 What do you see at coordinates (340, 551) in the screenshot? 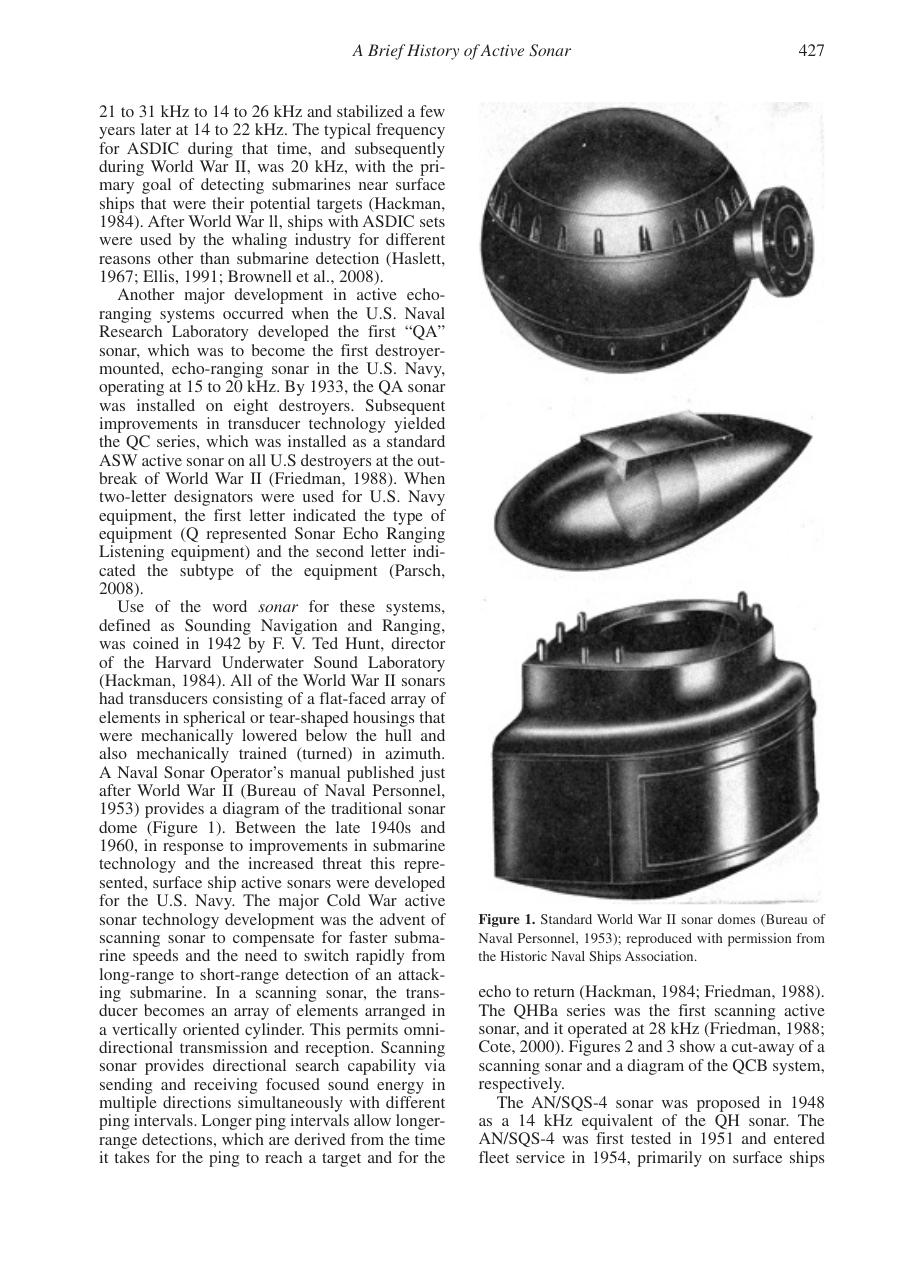
I see `second` at bounding box center [340, 551].
